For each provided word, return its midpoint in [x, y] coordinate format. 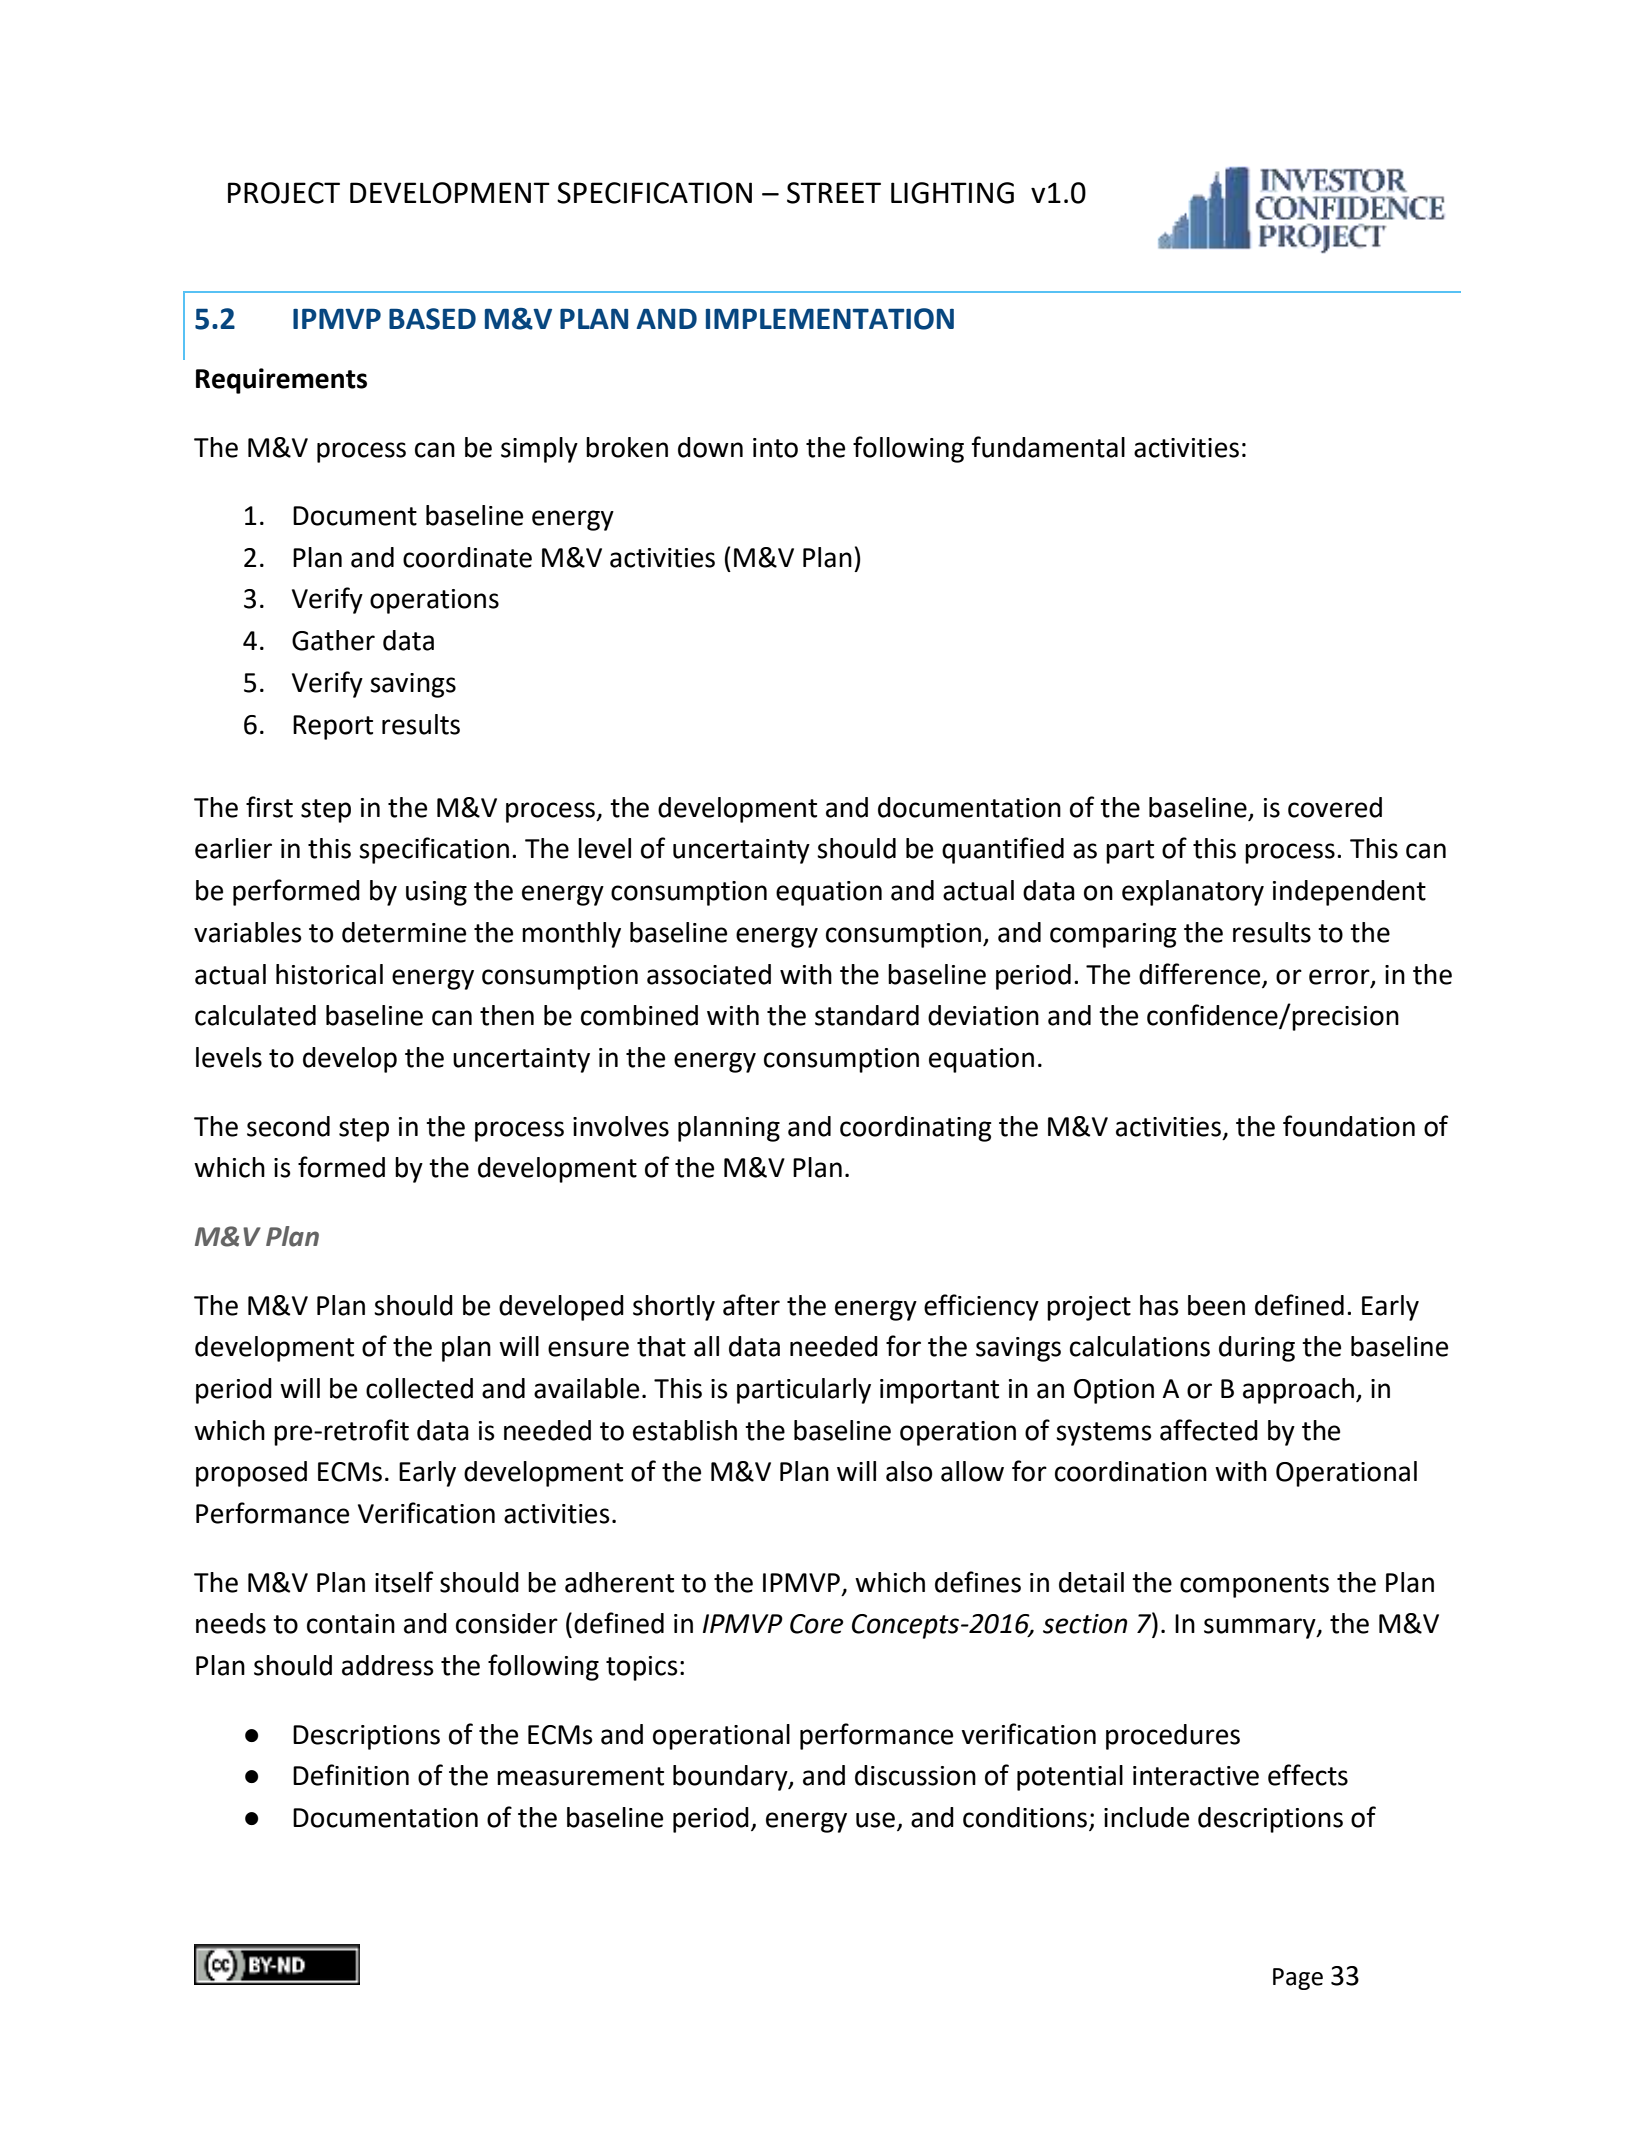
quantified [1003, 850]
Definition [351, 1775]
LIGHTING [952, 193]
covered [1335, 807]
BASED [432, 319]
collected [419, 1388]
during [1257, 1349]
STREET [834, 193]
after [751, 1305]
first [269, 807]
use [877, 1821]
